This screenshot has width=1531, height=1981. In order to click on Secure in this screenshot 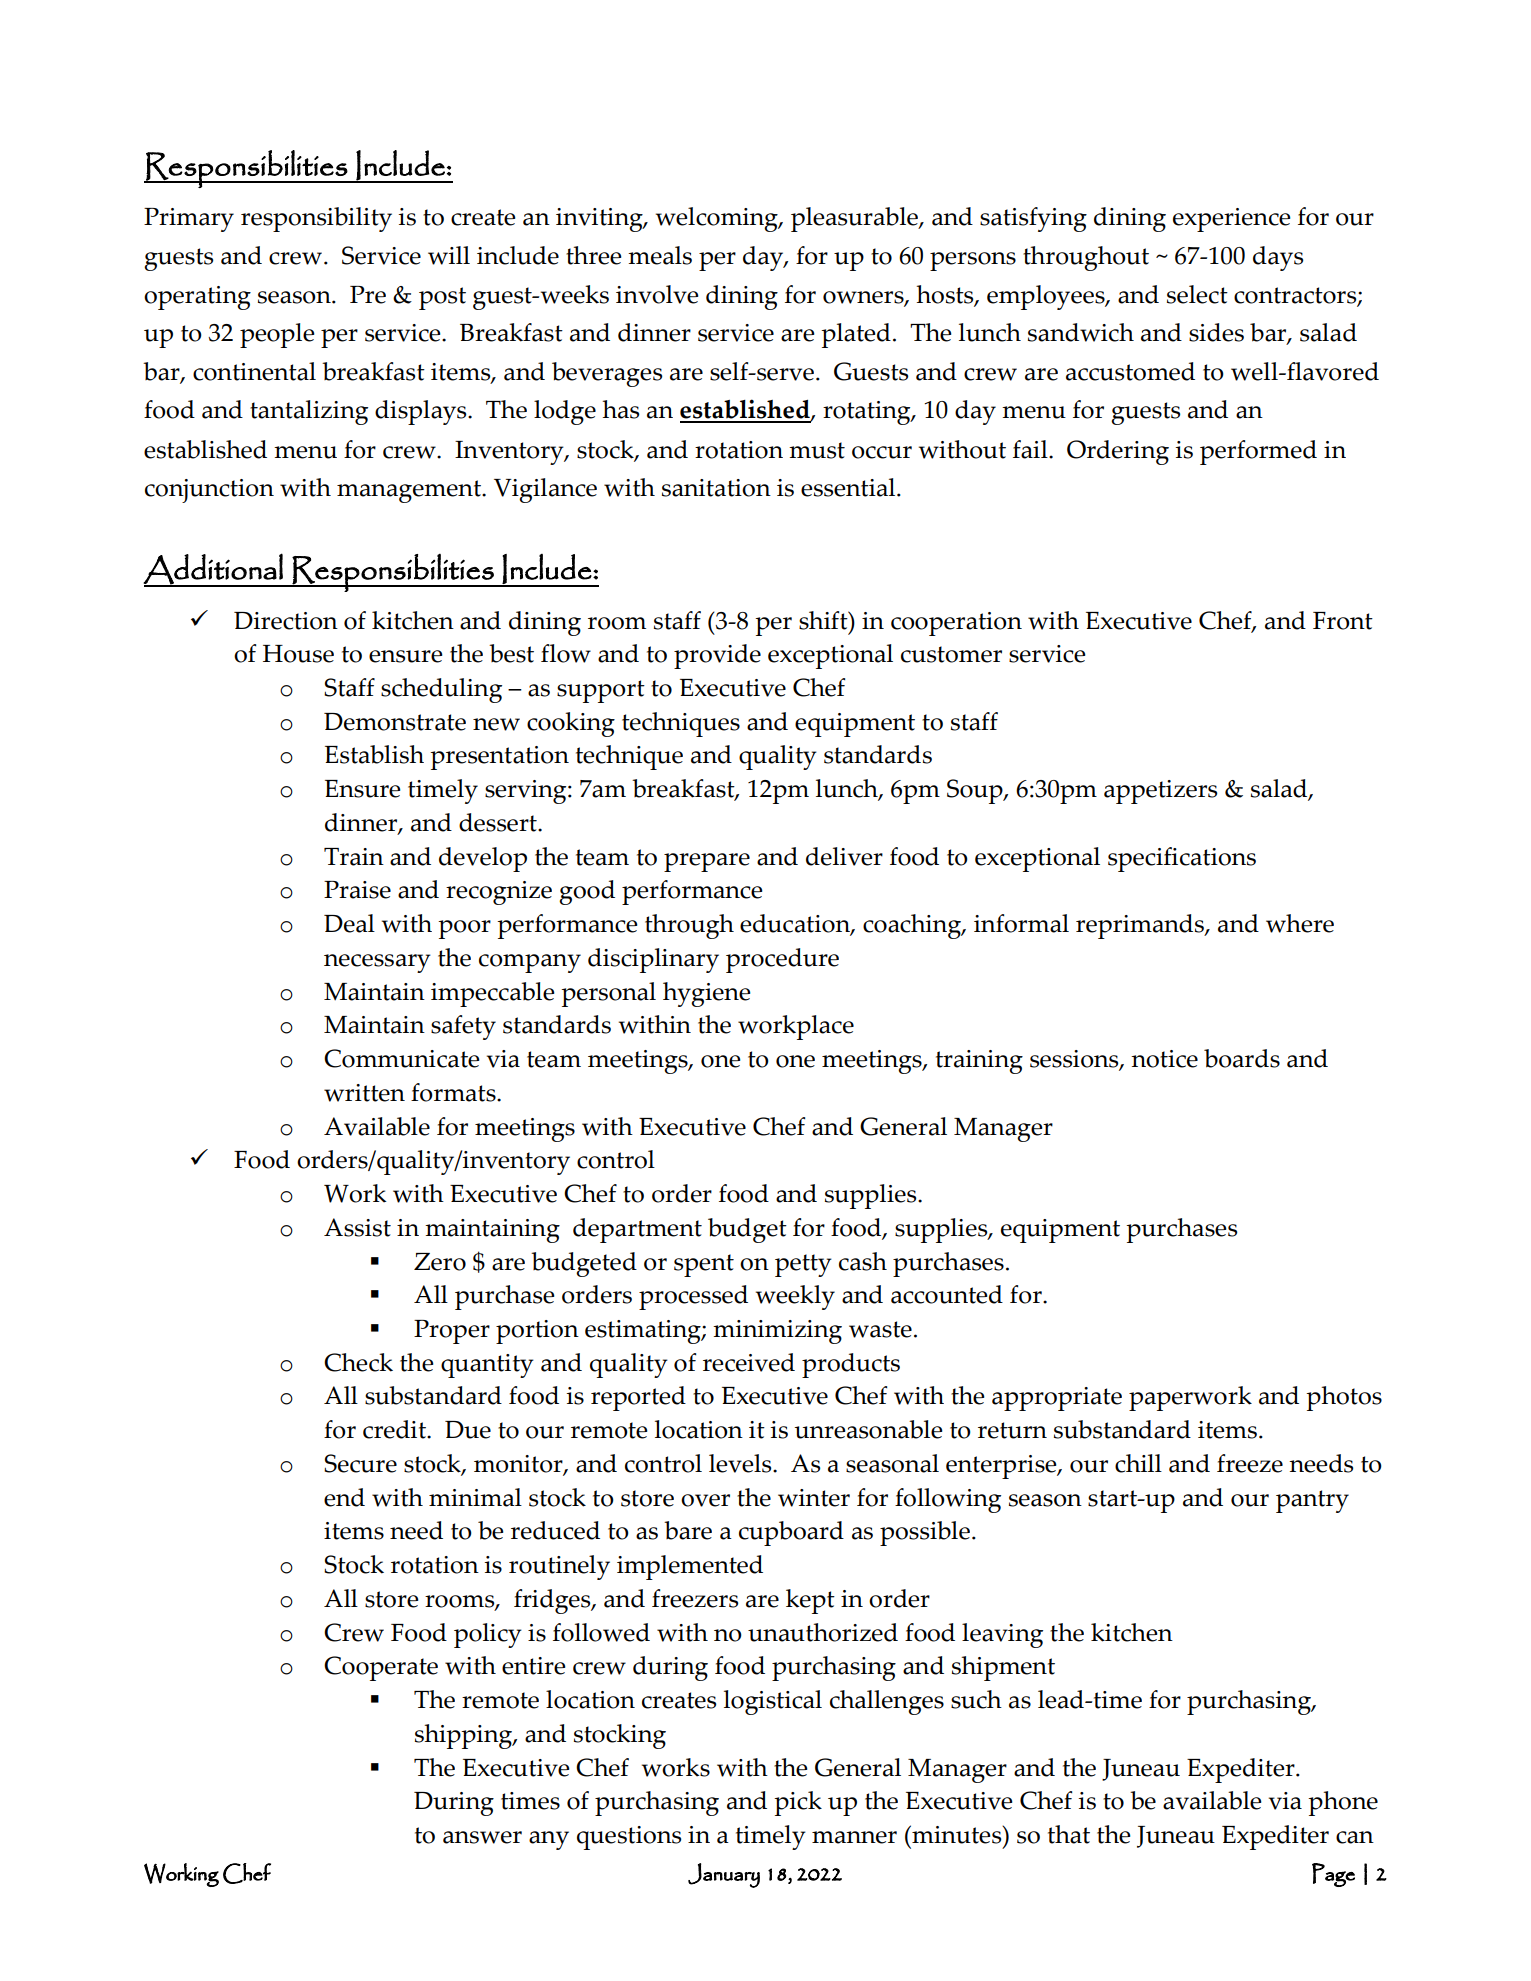, I will do `click(360, 1463)`.
